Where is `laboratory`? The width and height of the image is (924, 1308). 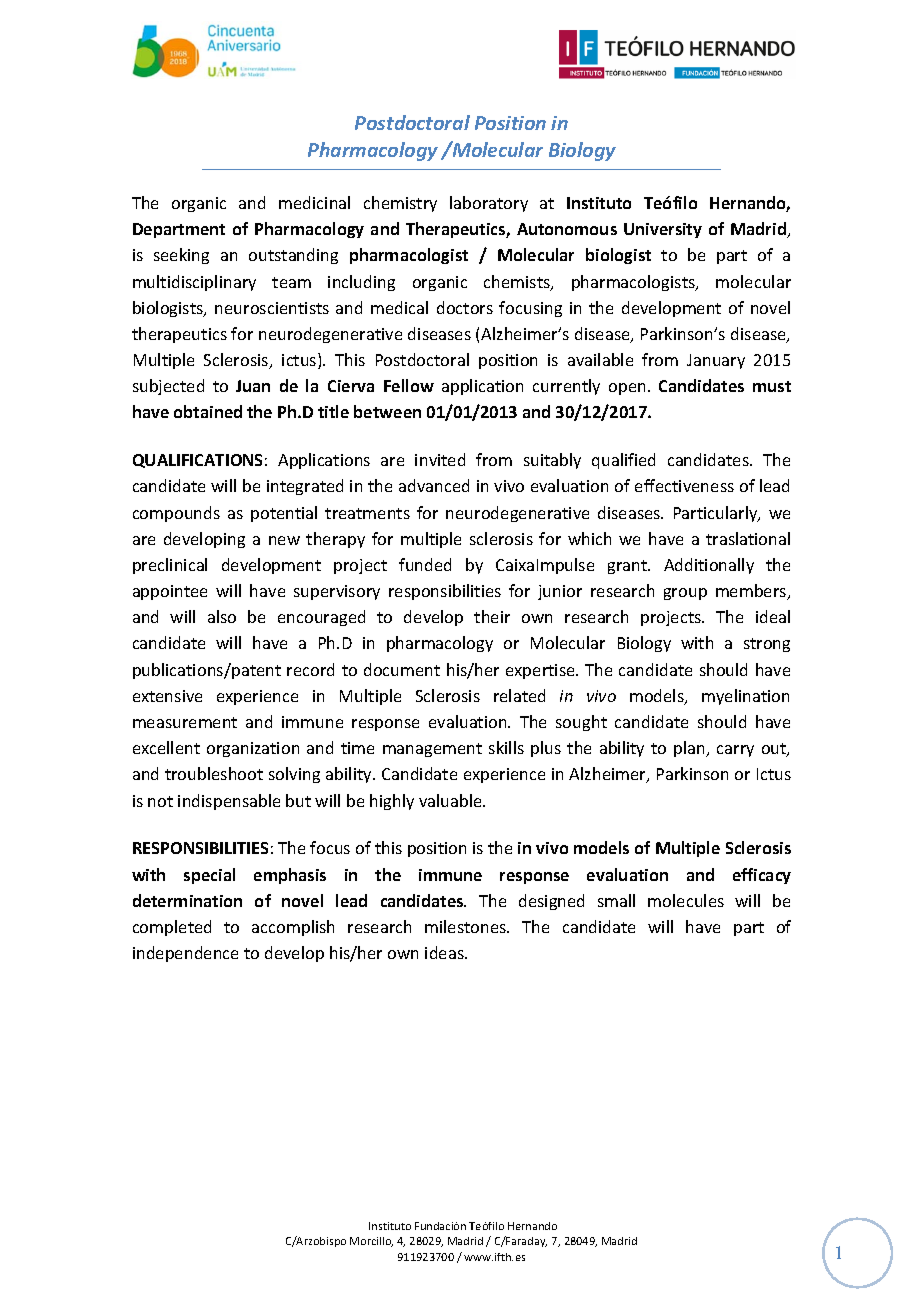
laboratory is located at coordinates (489, 204).
